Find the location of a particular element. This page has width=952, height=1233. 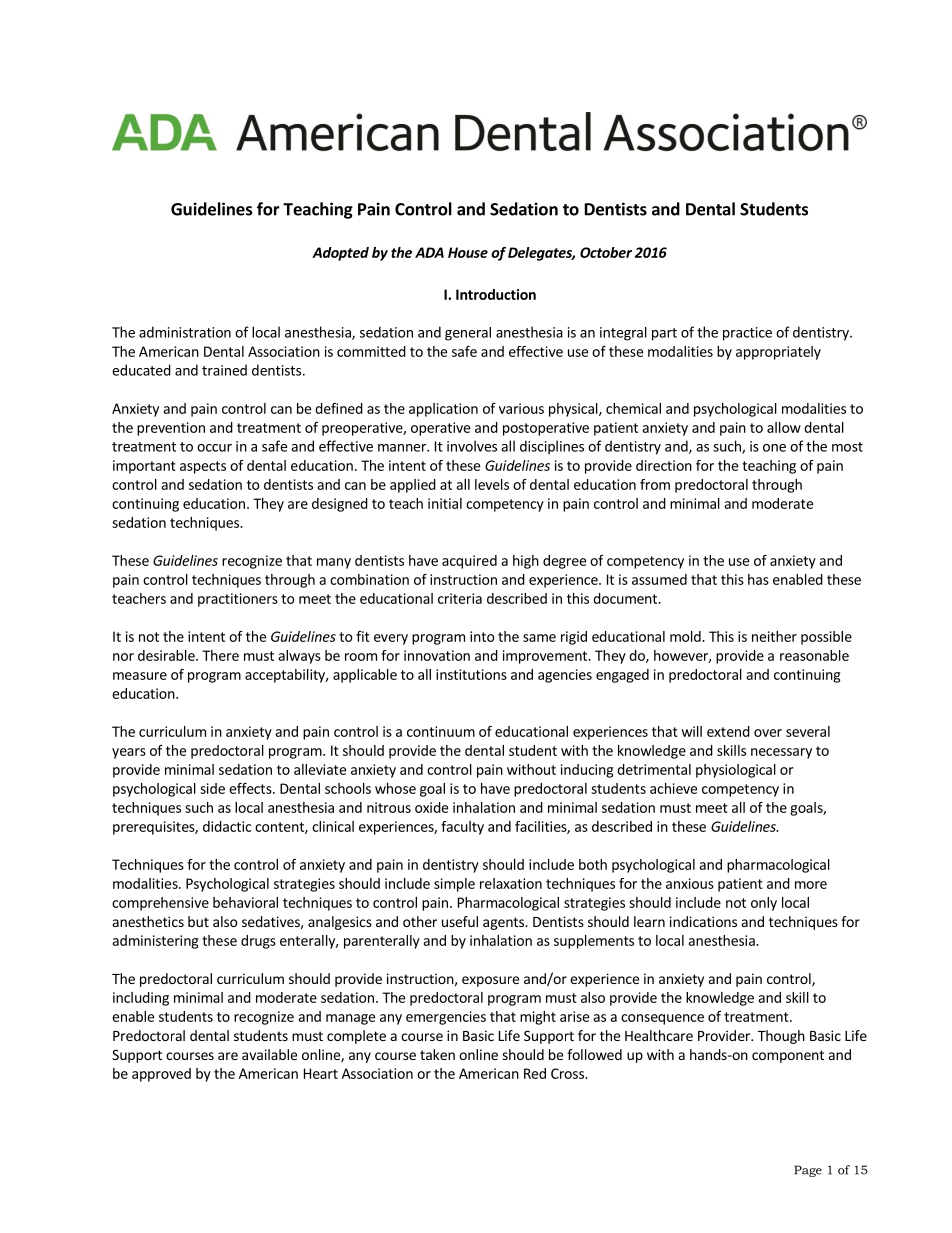

practice is located at coordinates (747, 334).
